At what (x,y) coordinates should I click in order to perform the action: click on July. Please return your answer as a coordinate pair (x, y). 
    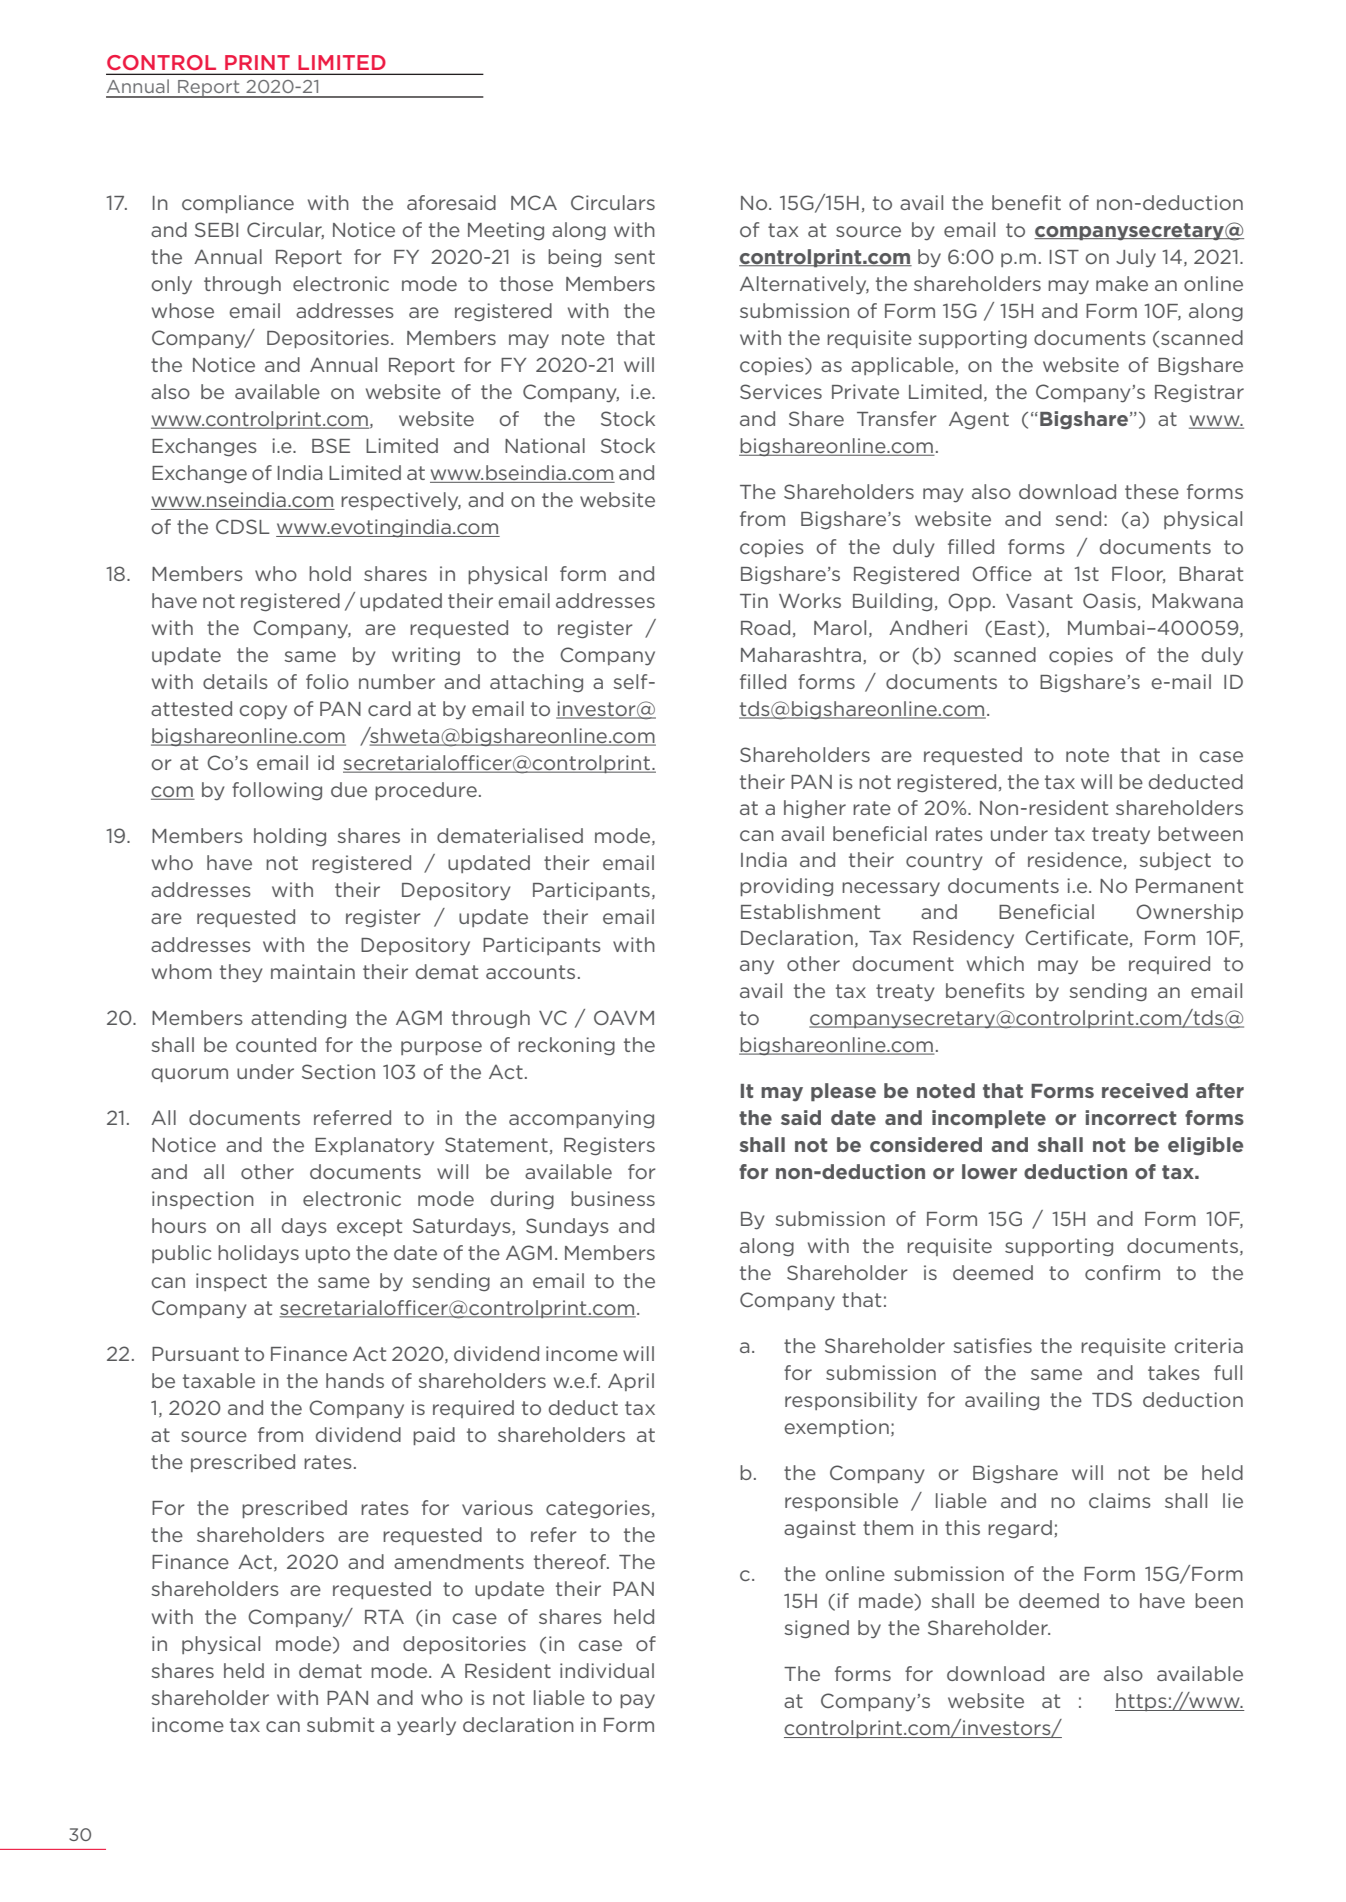
    Looking at the image, I should click on (1136, 258).
